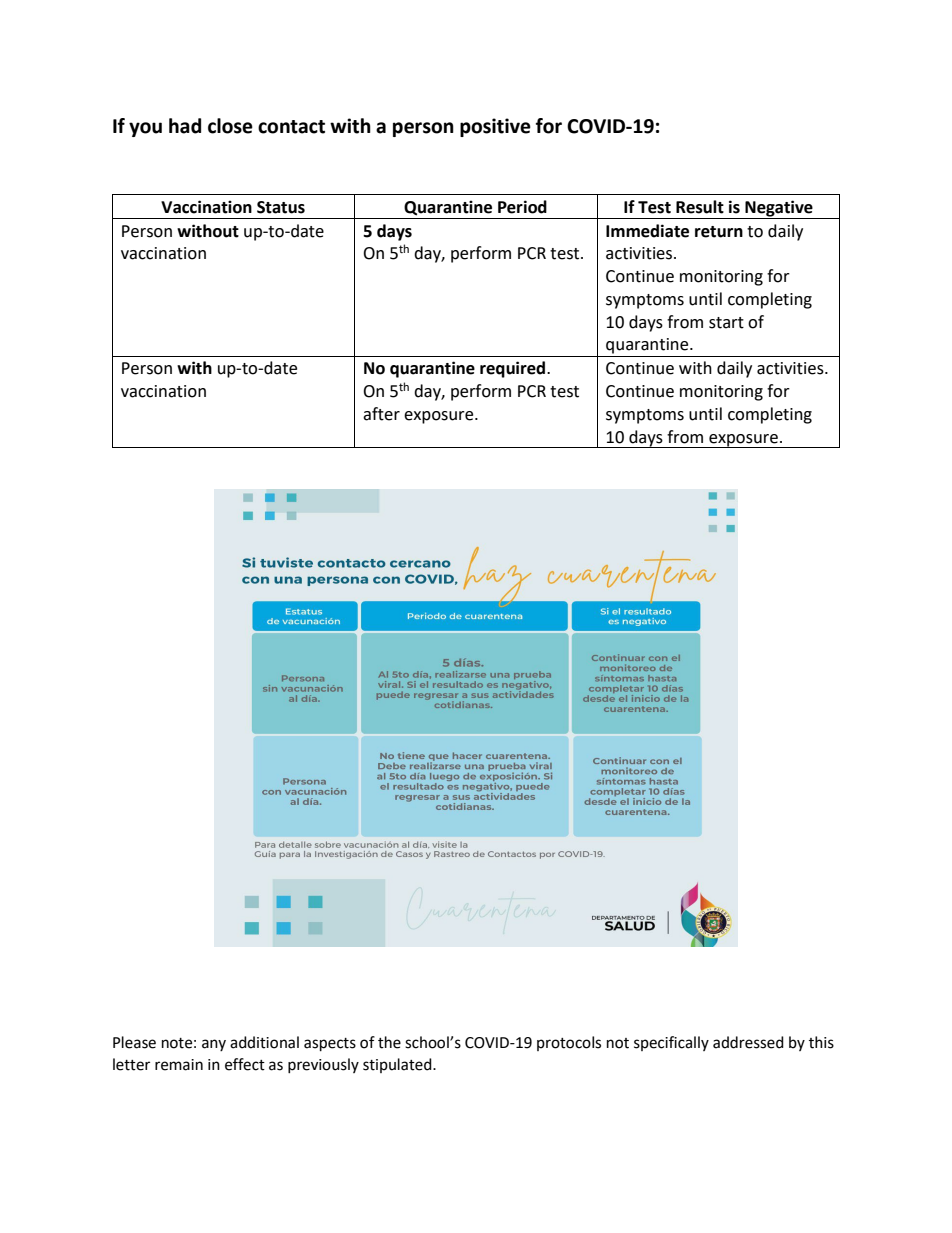 The width and height of the image is (952, 1233). I want to click on any, so click(214, 1045).
